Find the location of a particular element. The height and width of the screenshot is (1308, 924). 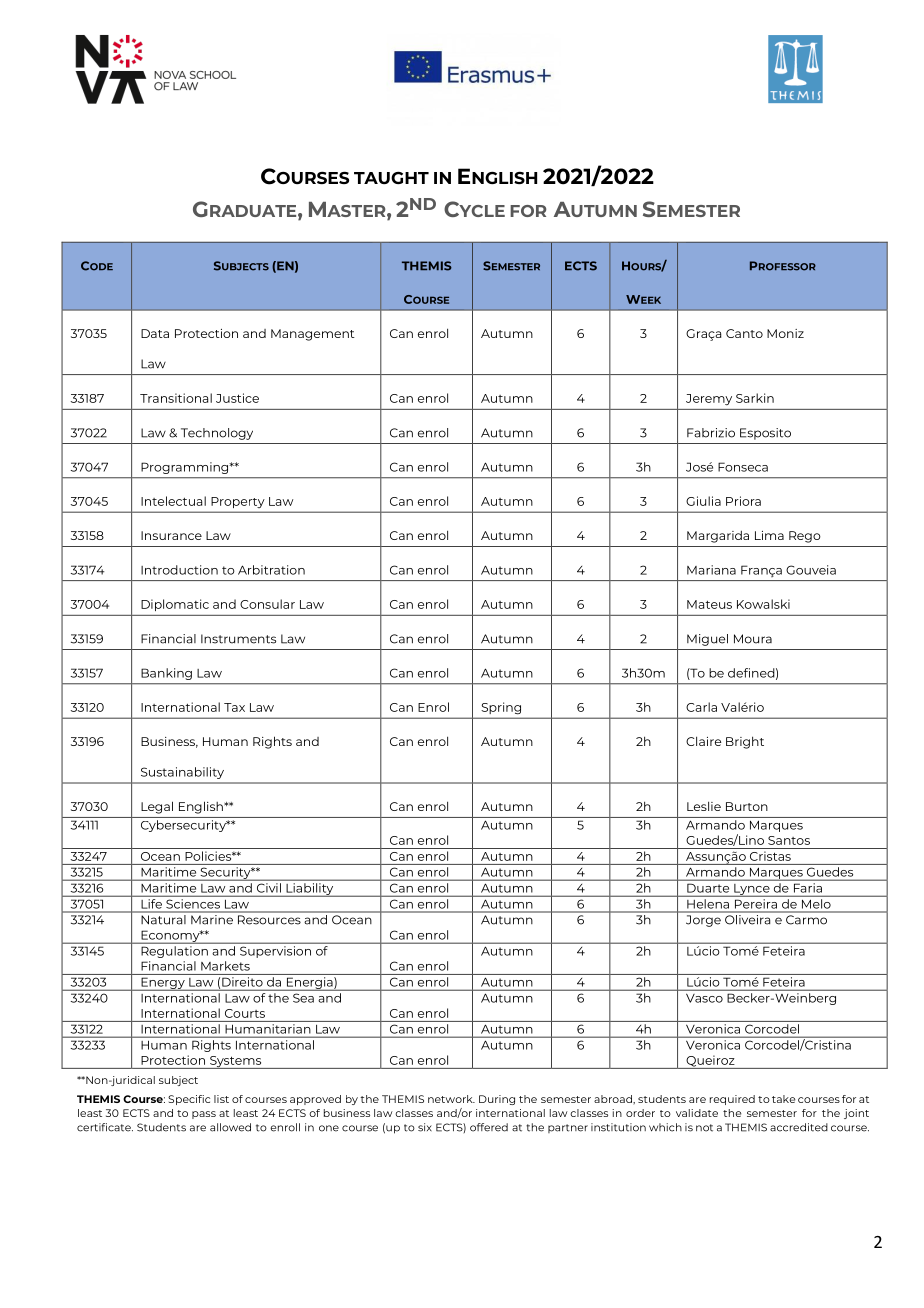

Spring is located at coordinates (501, 708).
